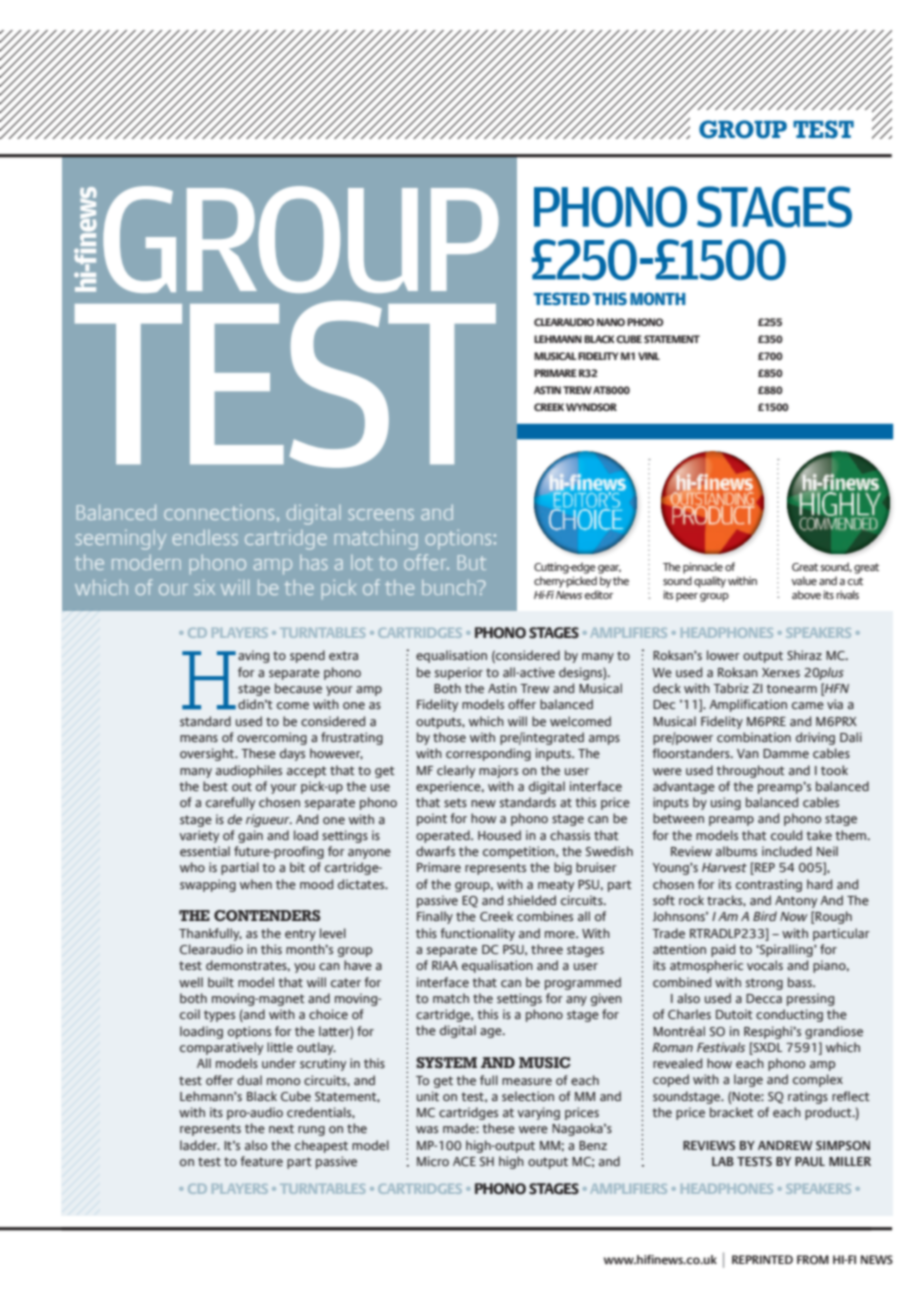 This screenshot has width=924, height=1308. What do you see at coordinates (611, 322) in the screenshot?
I see `NANO` at bounding box center [611, 322].
